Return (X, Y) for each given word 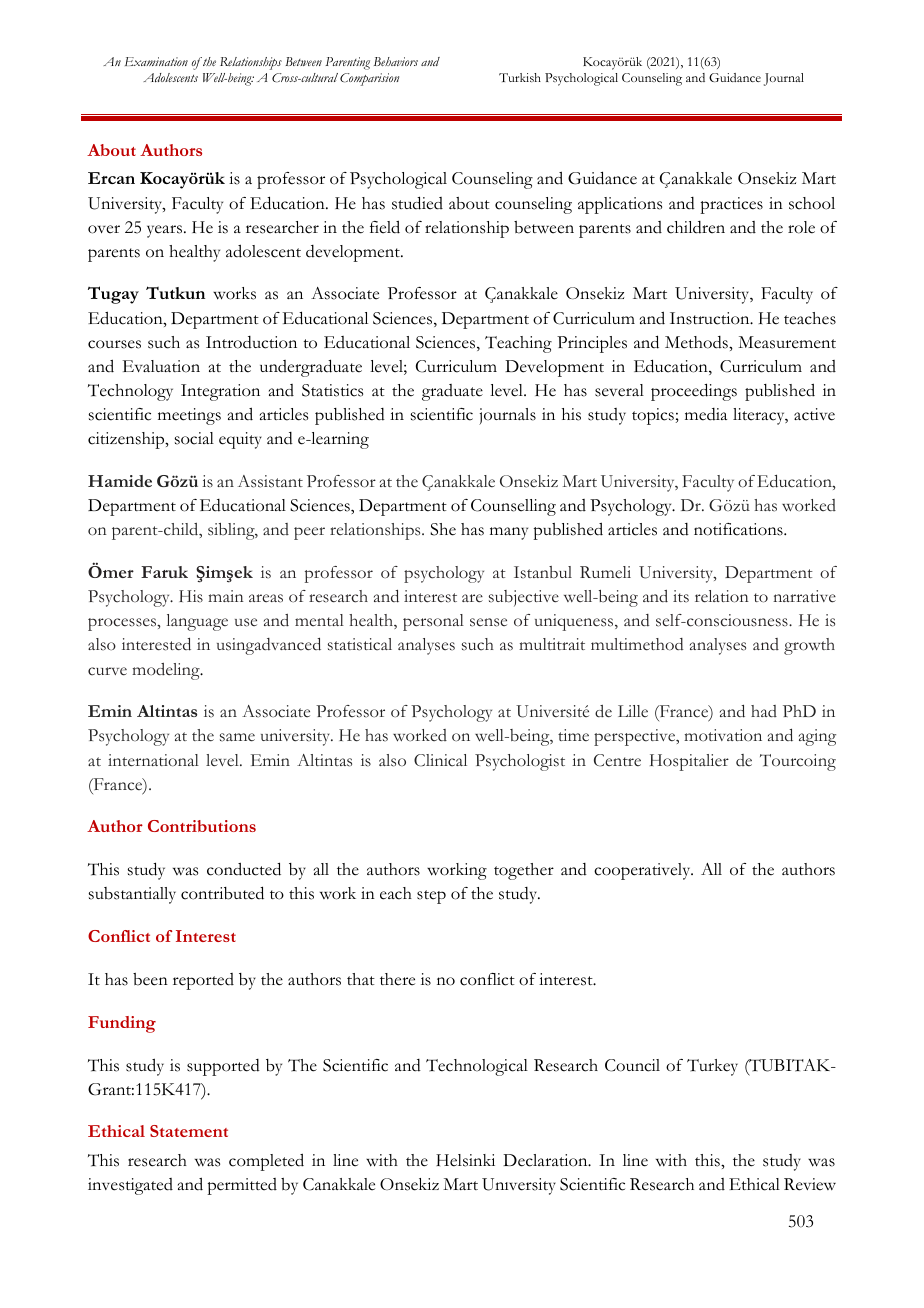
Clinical (440, 760)
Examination (156, 61)
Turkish (520, 77)
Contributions (202, 826)
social (194, 438)
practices (731, 205)
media (706, 414)
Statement (189, 1131)
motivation (723, 735)
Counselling (513, 507)
